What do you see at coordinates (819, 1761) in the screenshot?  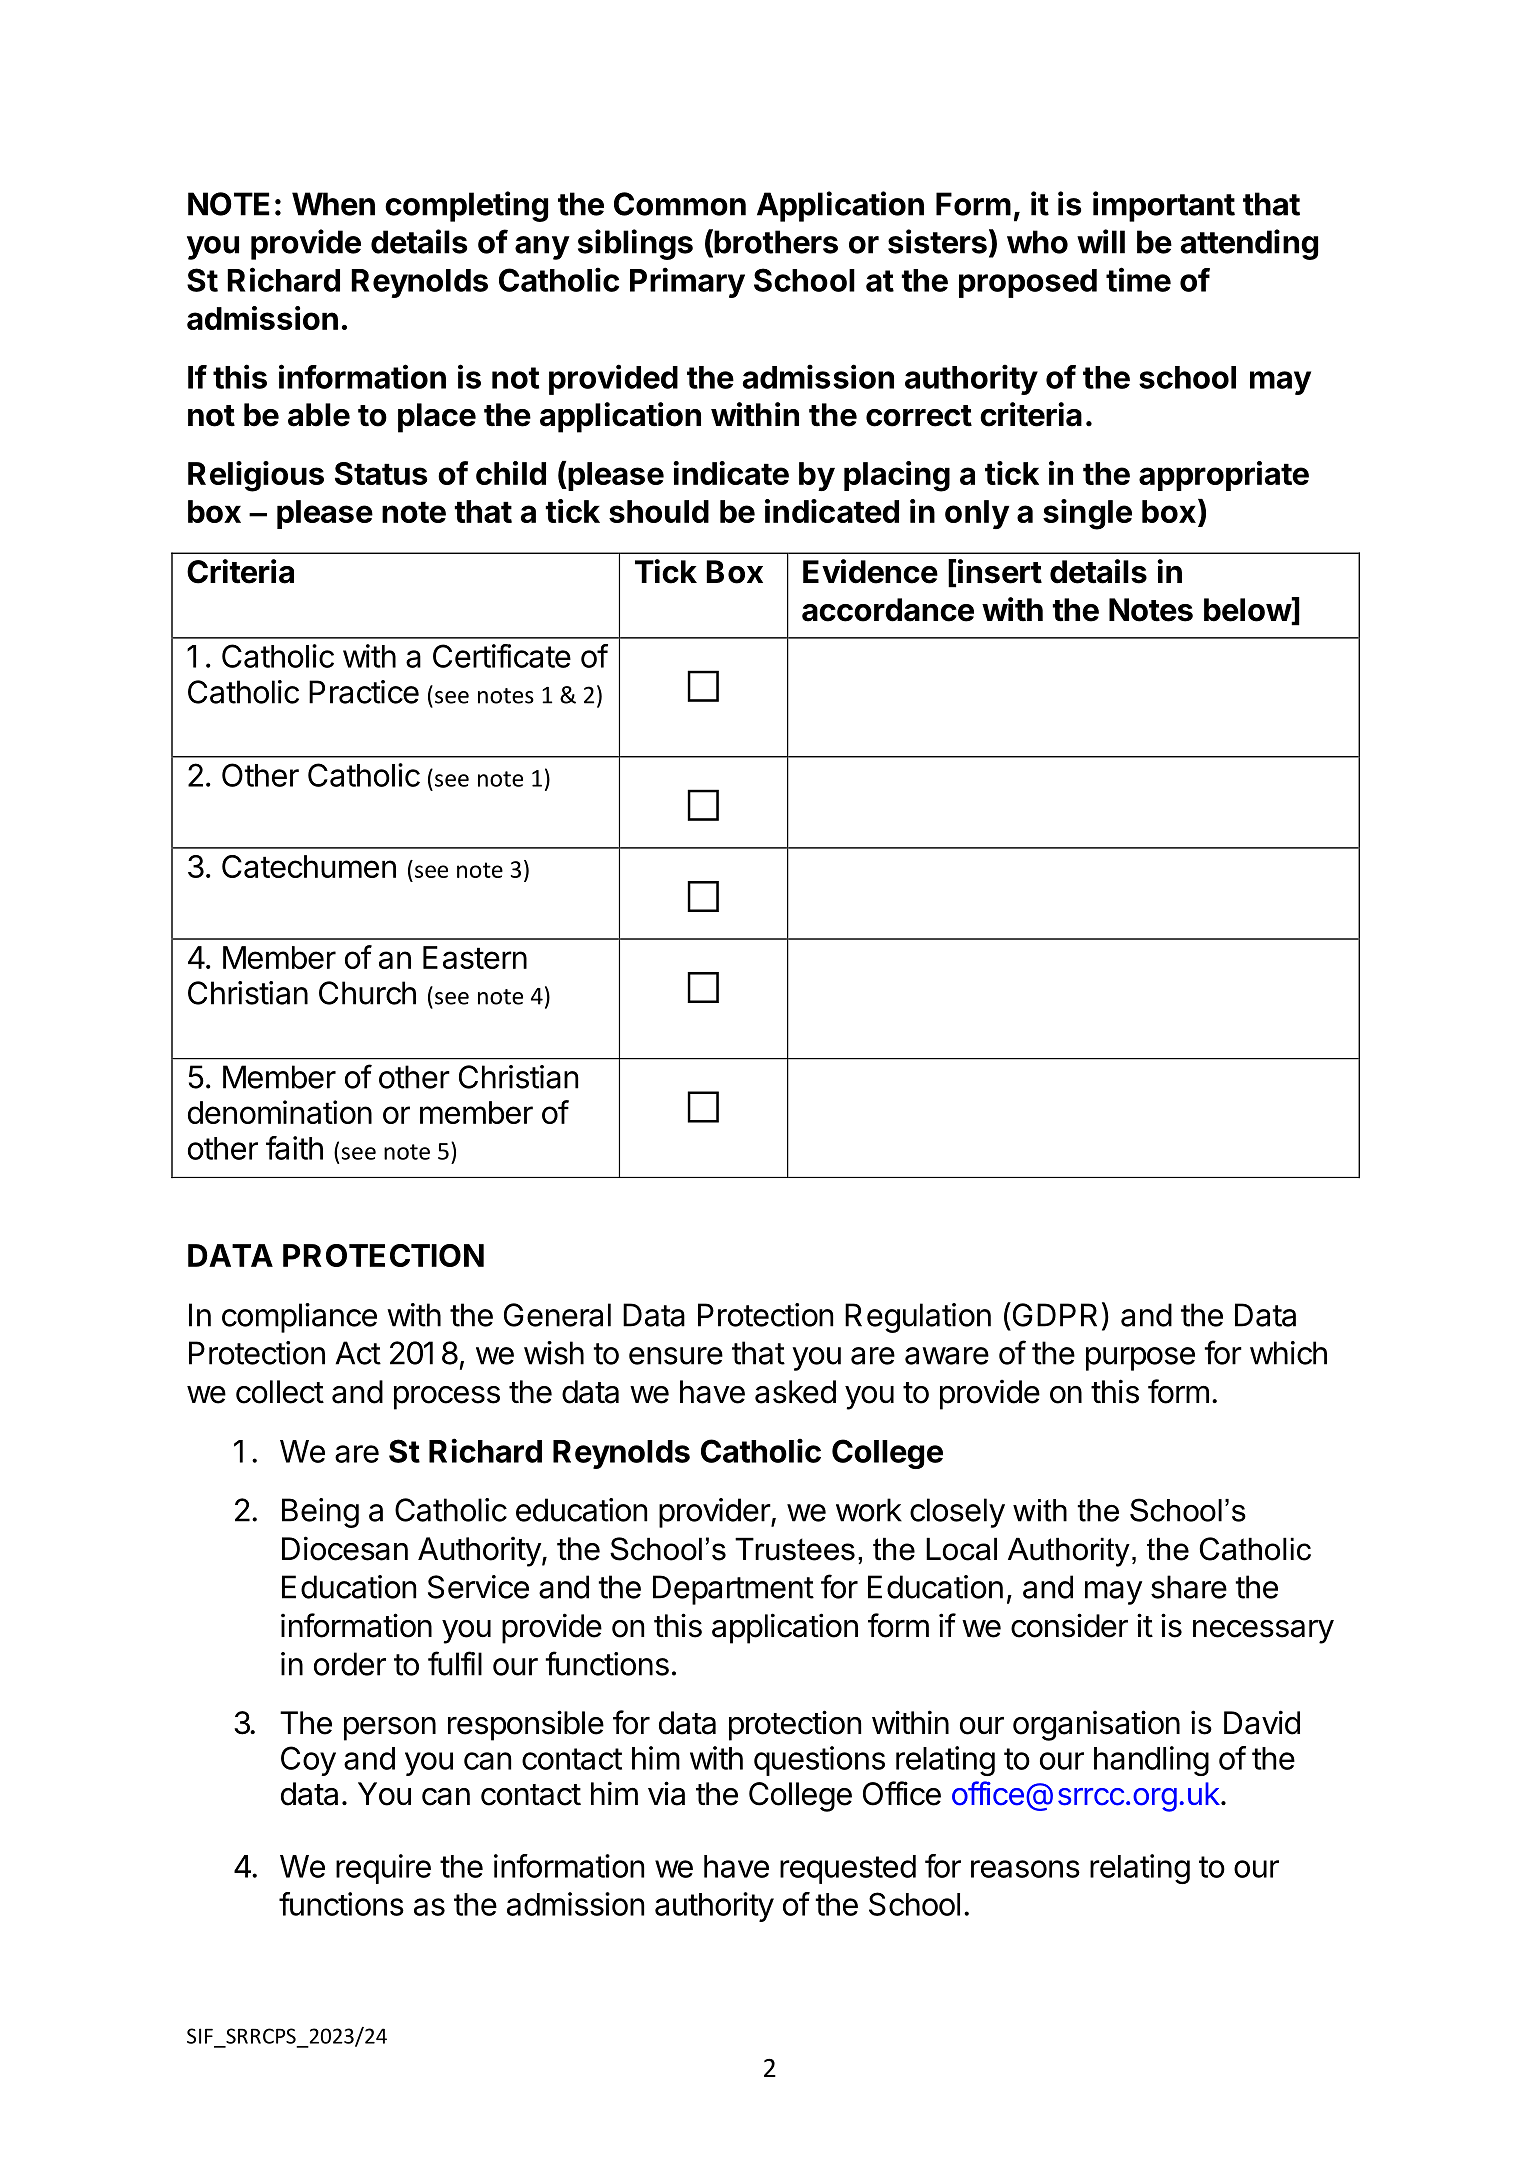 I see `questions` at bounding box center [819, 1761].
